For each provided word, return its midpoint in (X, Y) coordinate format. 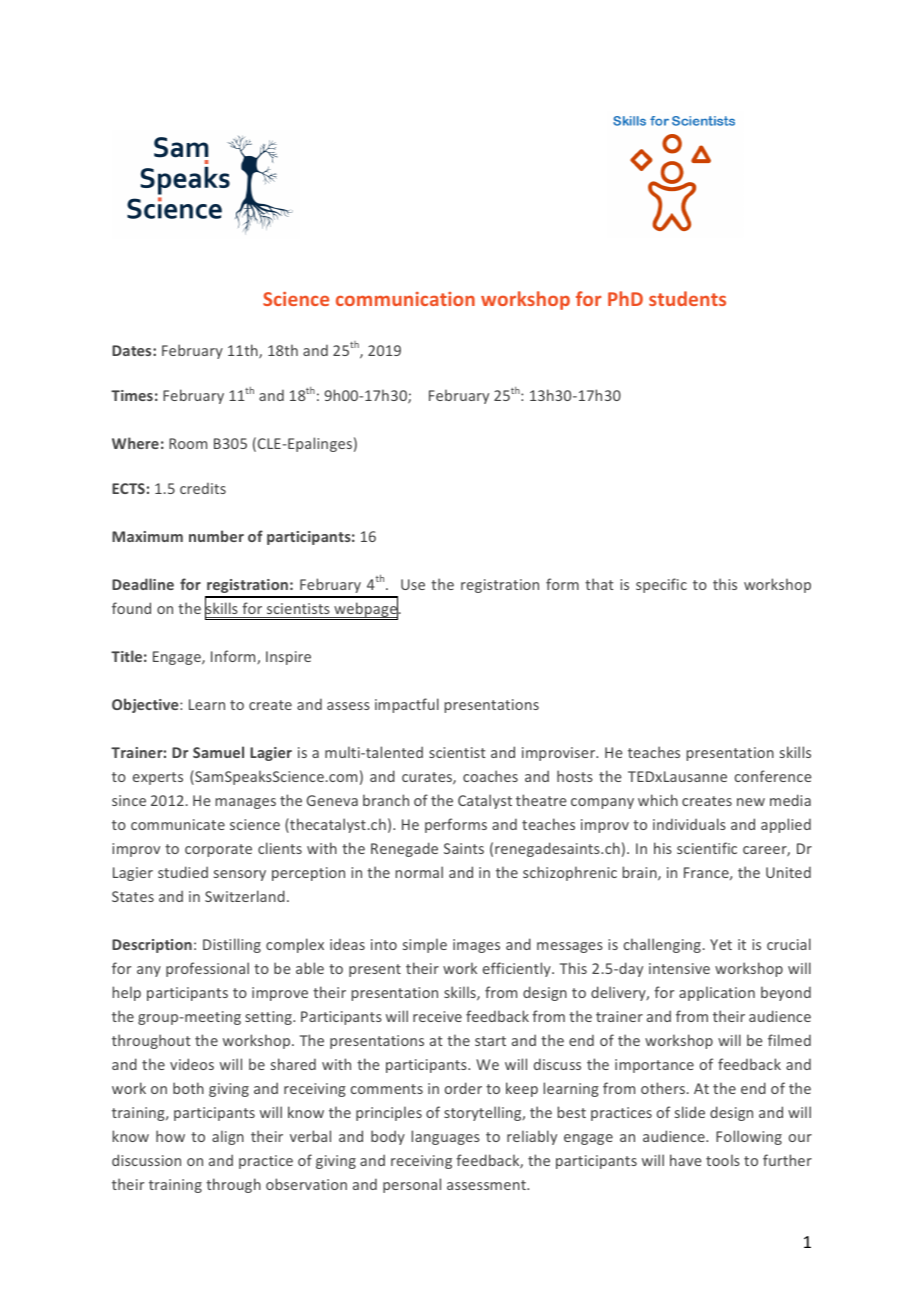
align (228, 1137)
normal (419, 872)
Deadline (143, 584)
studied (183, 872)
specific (661, 585)
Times (132, 395)
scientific (707, 848)
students (687, 298)
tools (723, 1160)
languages (446, 1137)
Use (413, 584)
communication (405, 299)
